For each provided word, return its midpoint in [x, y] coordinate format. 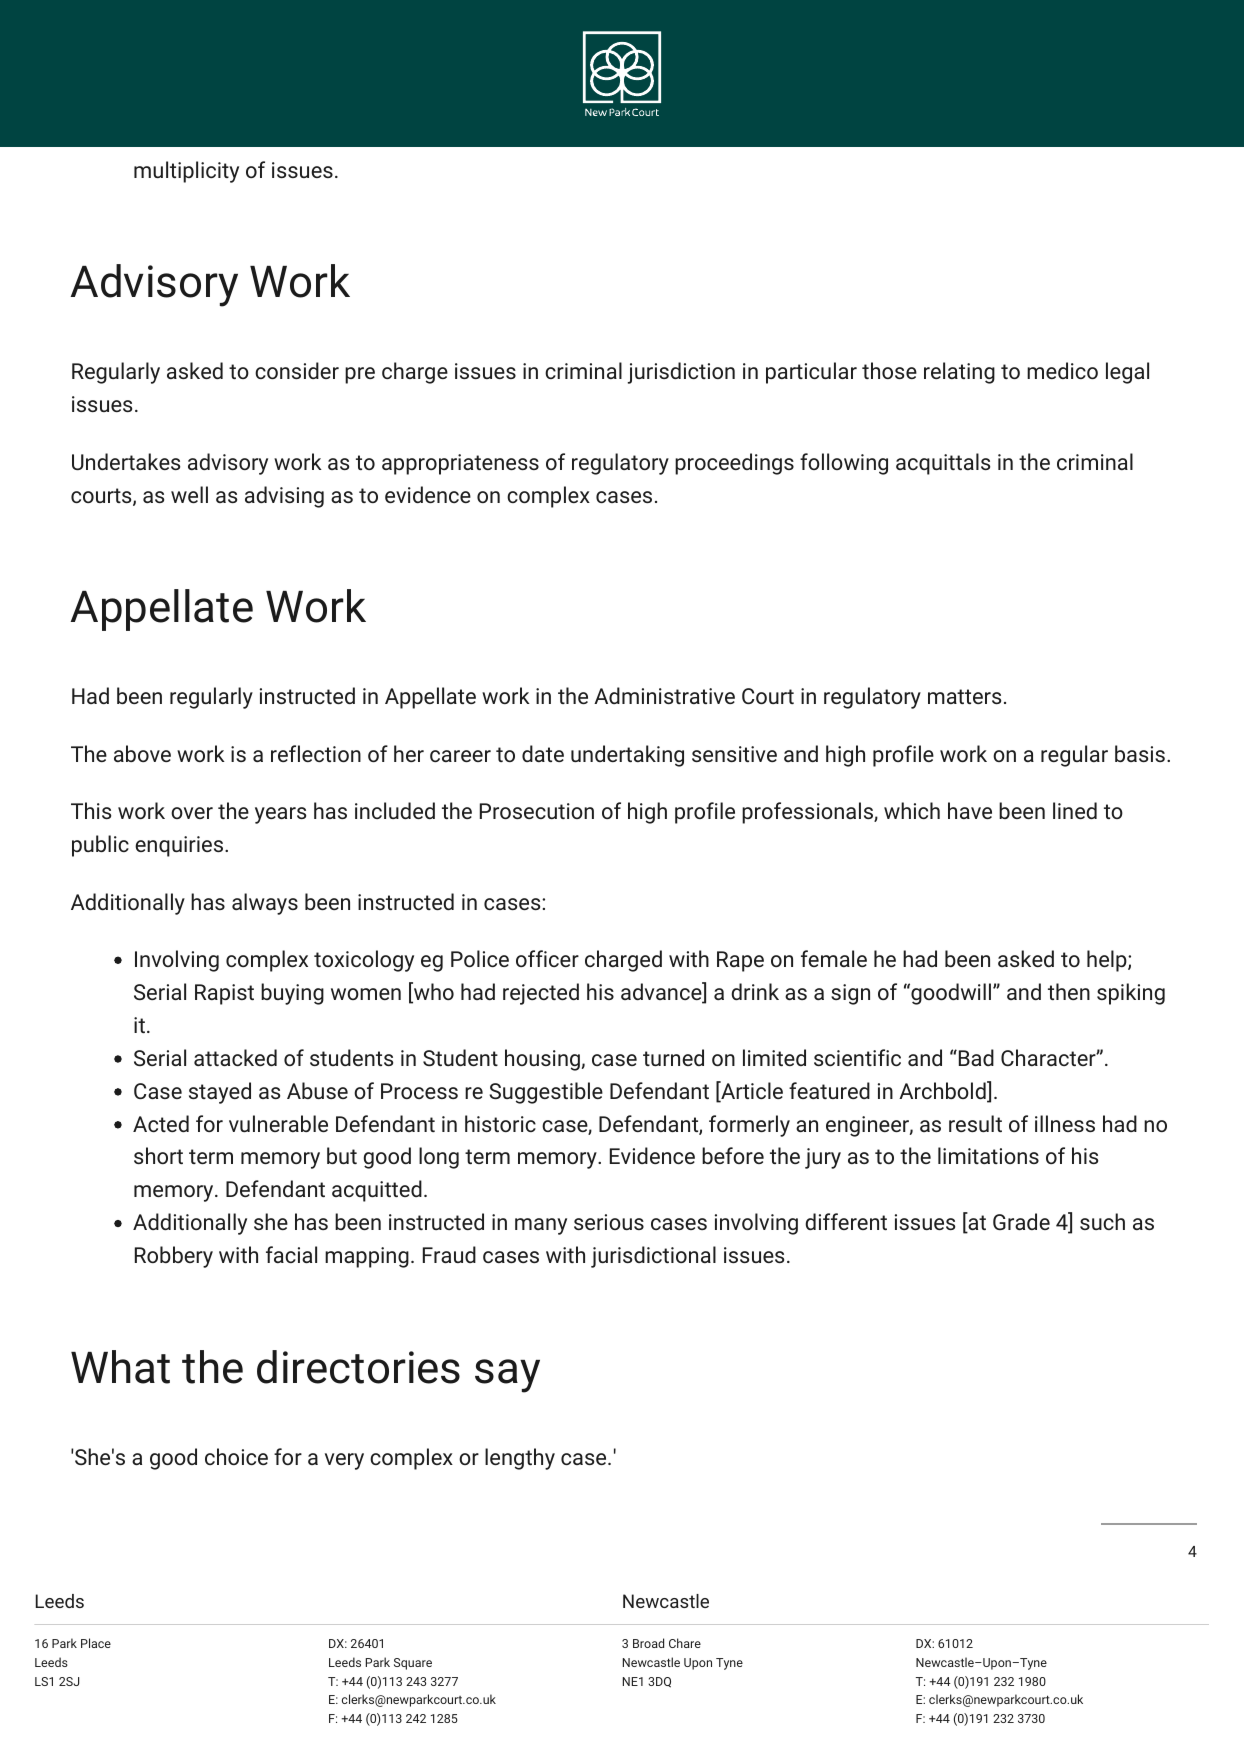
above [142, 753]
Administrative [664, 695]
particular [811, 373]
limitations [988, 1155]
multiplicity [186, 172]
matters [964, 696]
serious [609, 1222]
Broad [648, 1643]
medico [1062, 370]
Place [96, 1643]
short [158, 1155]
